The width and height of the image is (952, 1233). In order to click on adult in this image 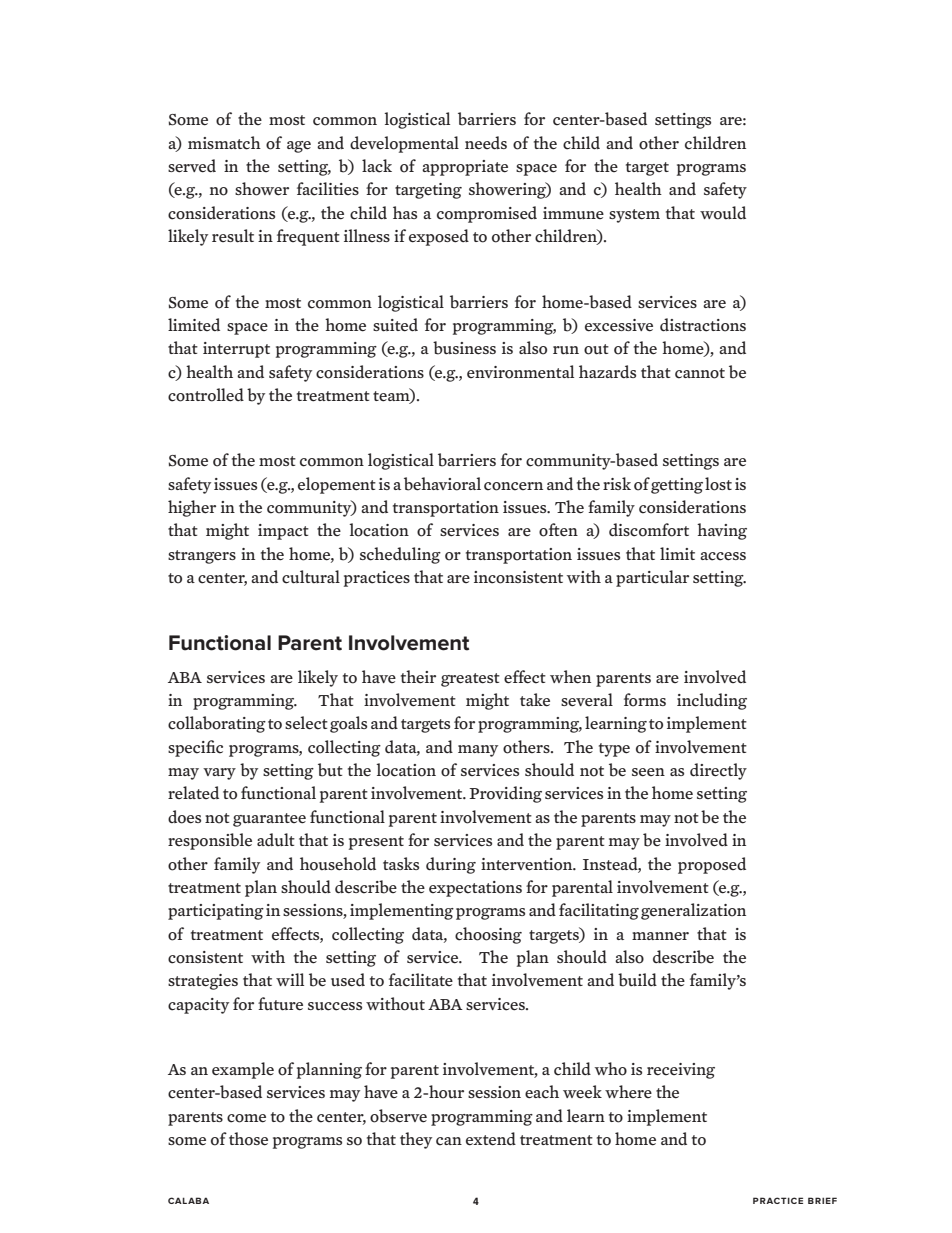, I will do `click(276, 840)`.
